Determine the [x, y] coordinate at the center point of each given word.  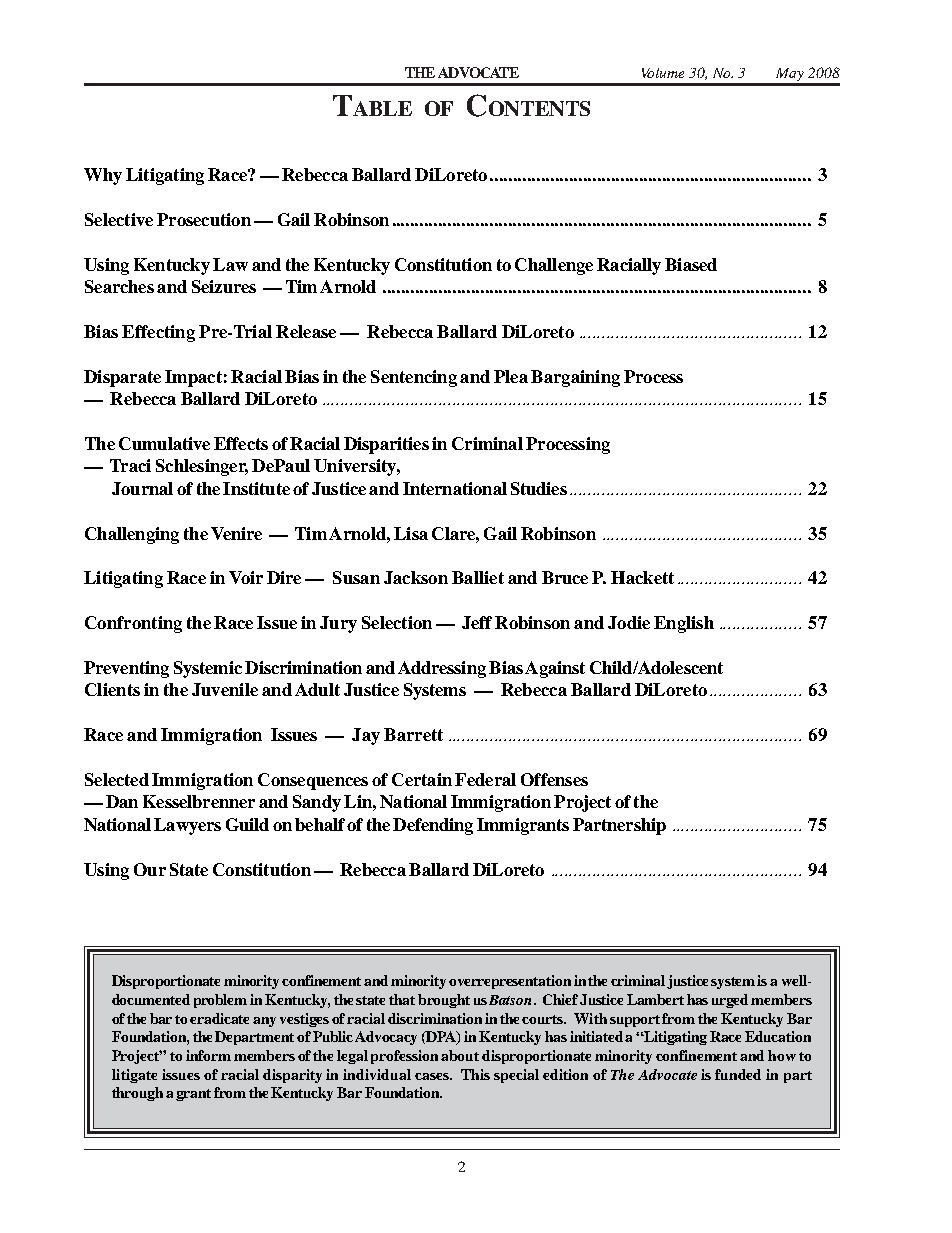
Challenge [554, 266]
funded [738, 1074]
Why [103, 176]
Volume [663, 73]
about [460, 1055]
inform [208, 1055]
